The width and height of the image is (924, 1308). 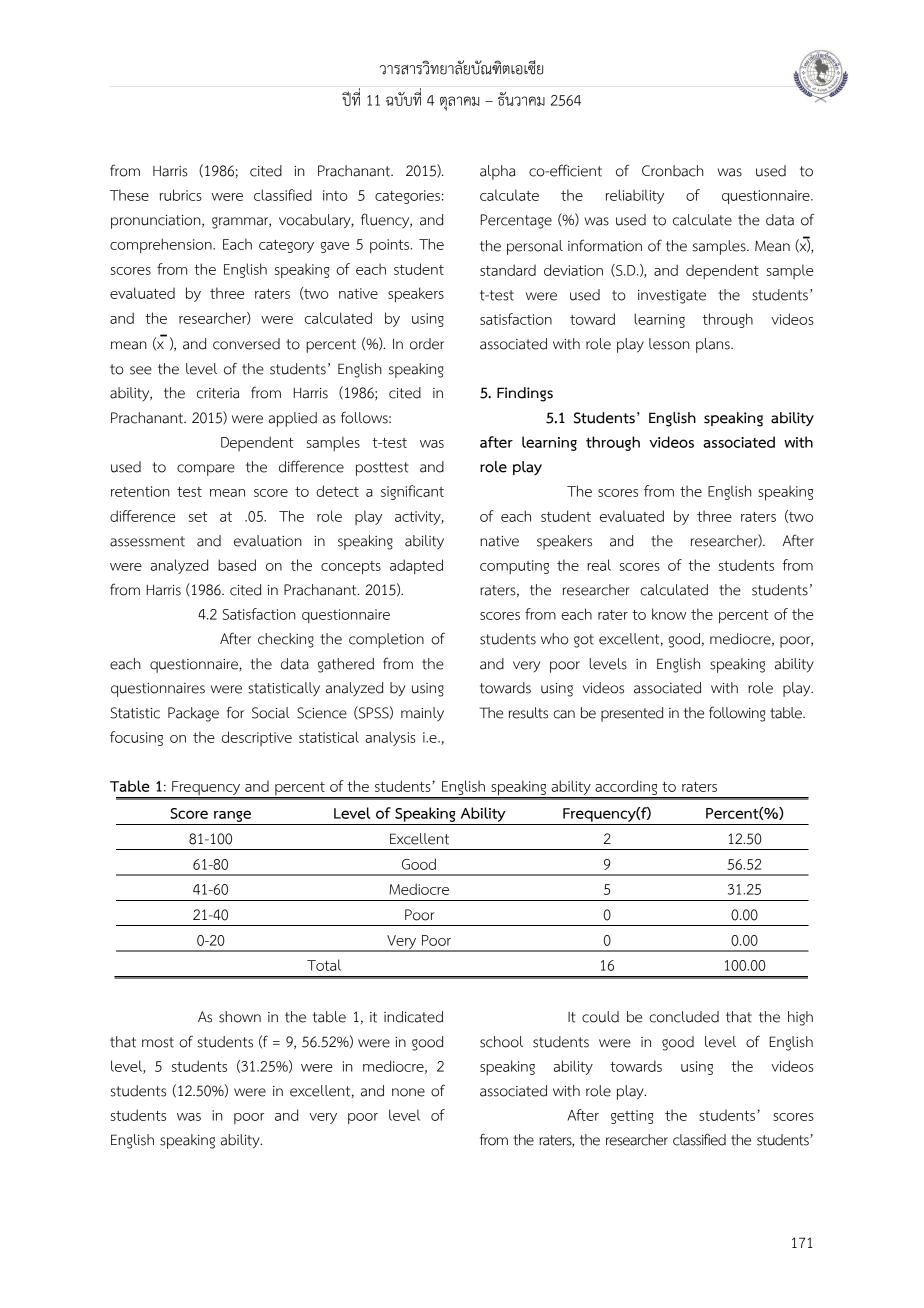 What do you see at coordinates (498, 172) in the image?
I see `alpha` at bounding box center [498, 172].
